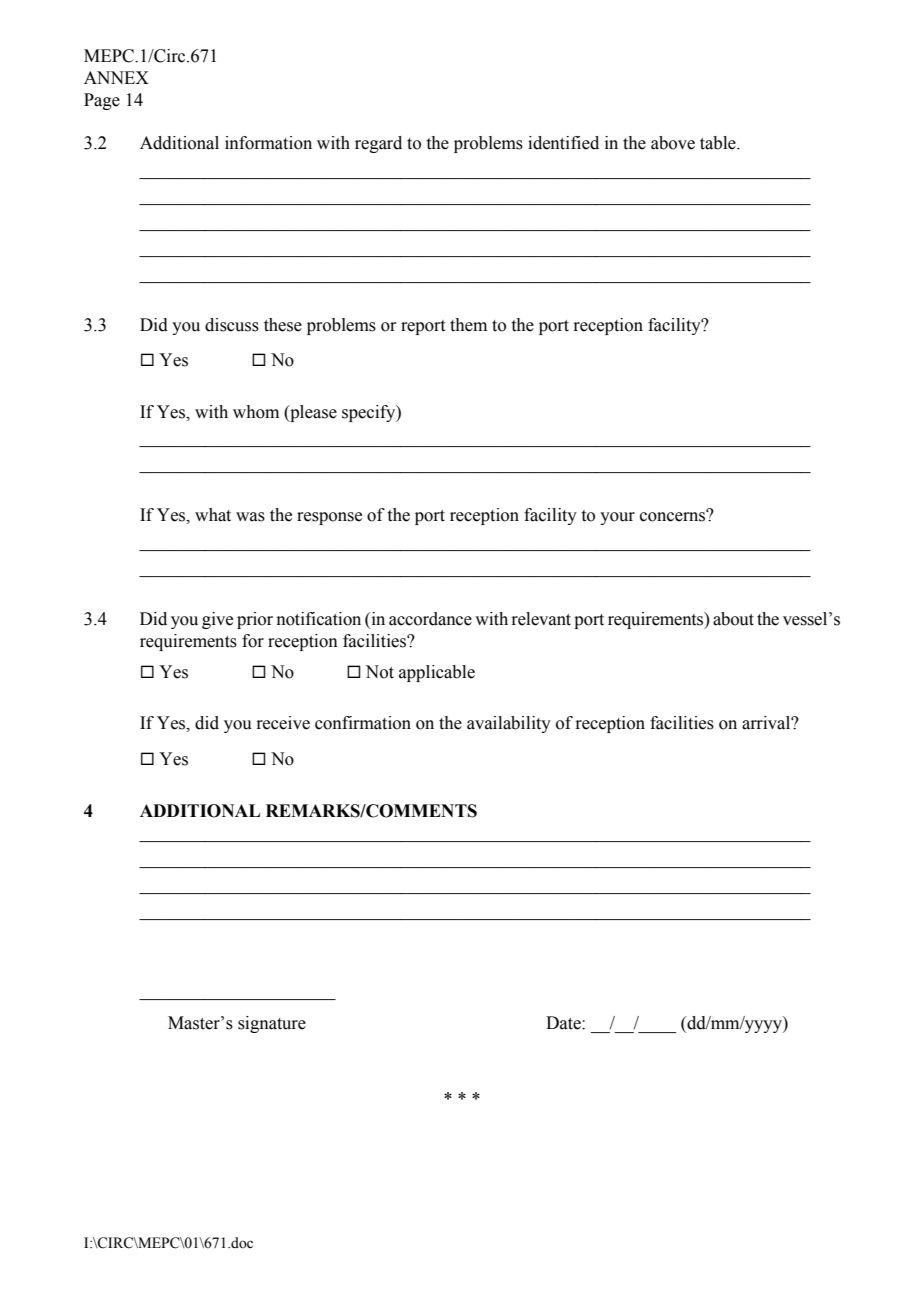  I want to click on signature, so click(272, 1024).
